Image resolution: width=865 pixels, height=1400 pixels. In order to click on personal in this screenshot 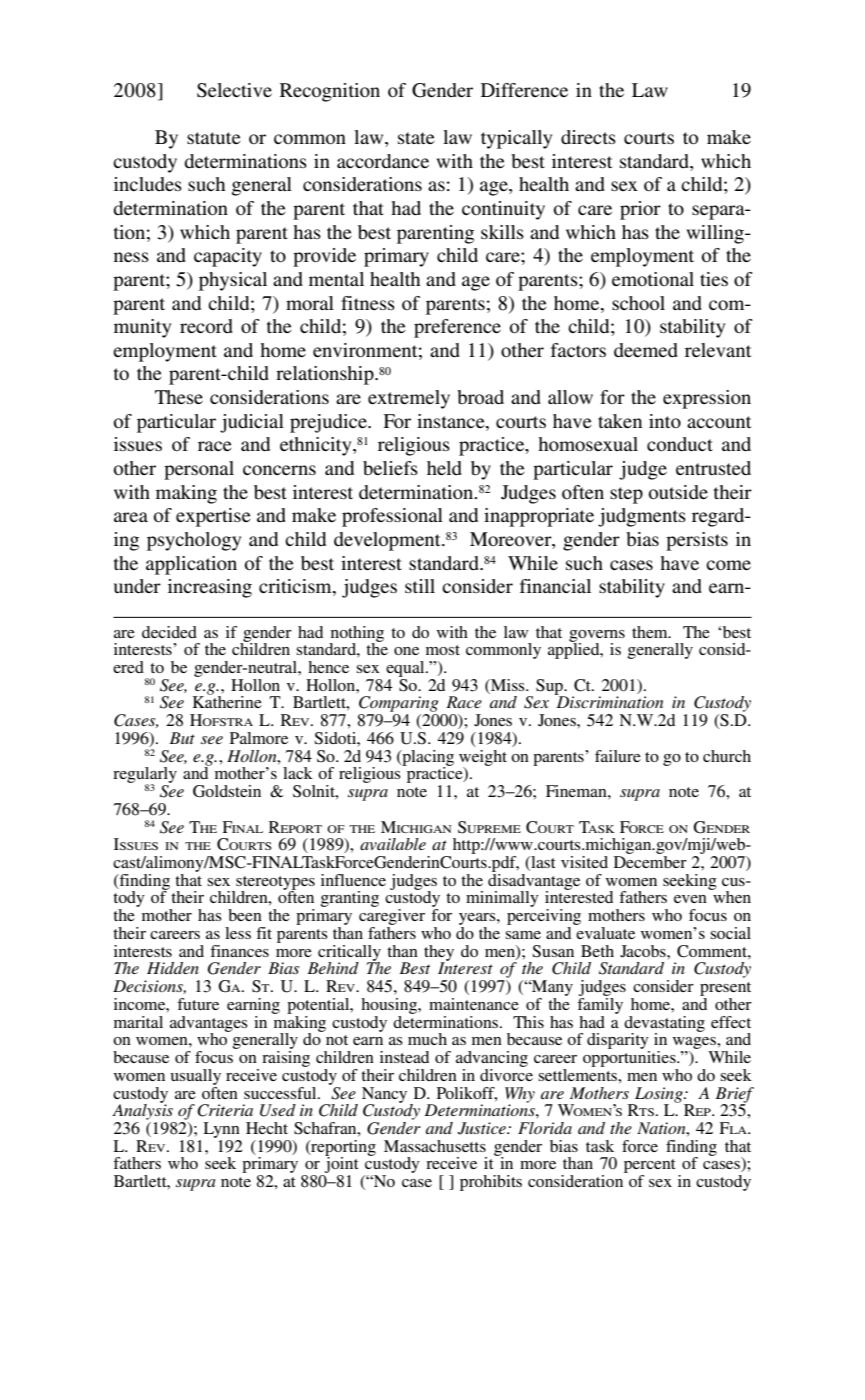, I will do `click(199, 470)`.
